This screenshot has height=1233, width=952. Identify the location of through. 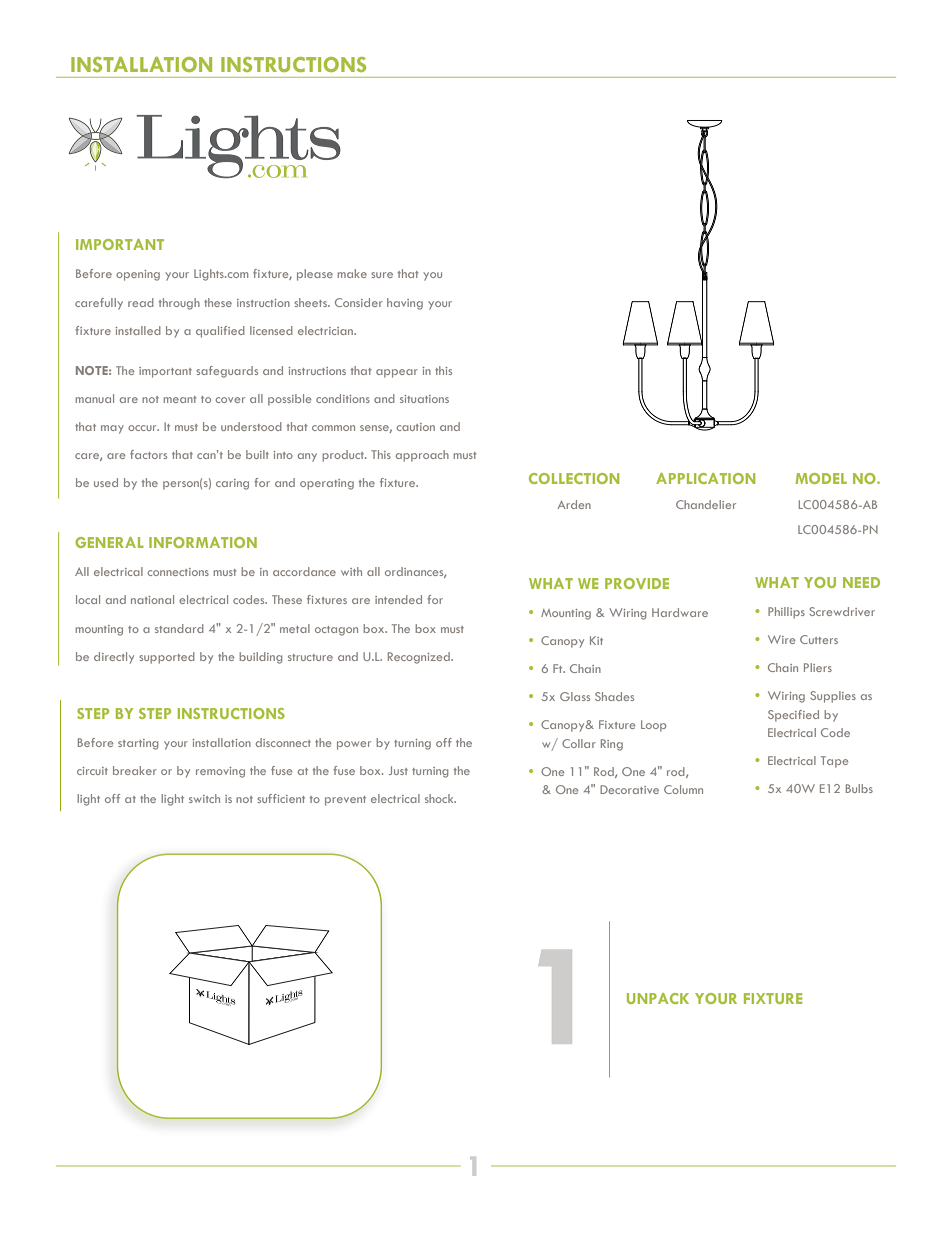
(179, 304).
